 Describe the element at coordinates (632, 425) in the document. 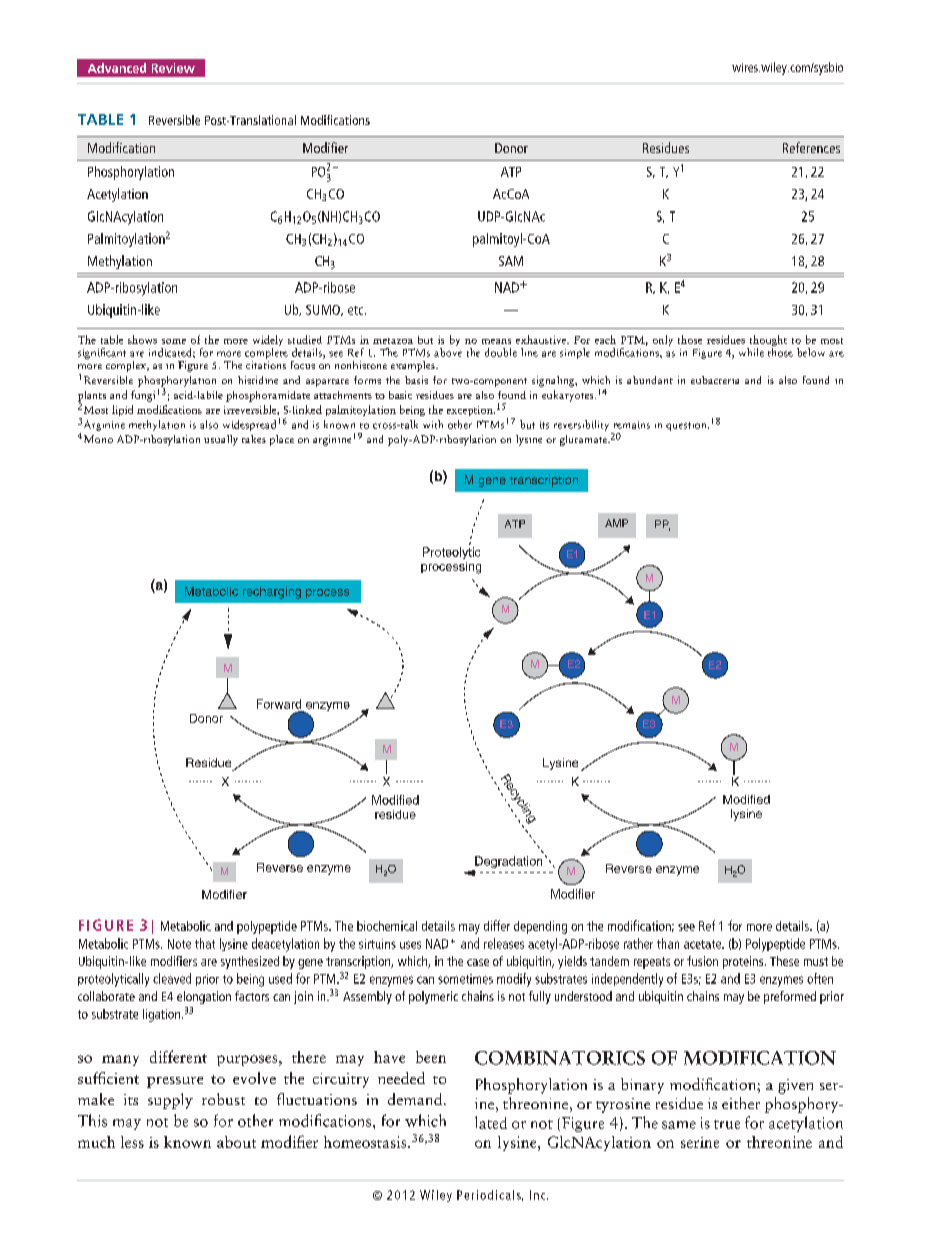

I see `remains` at that location.
